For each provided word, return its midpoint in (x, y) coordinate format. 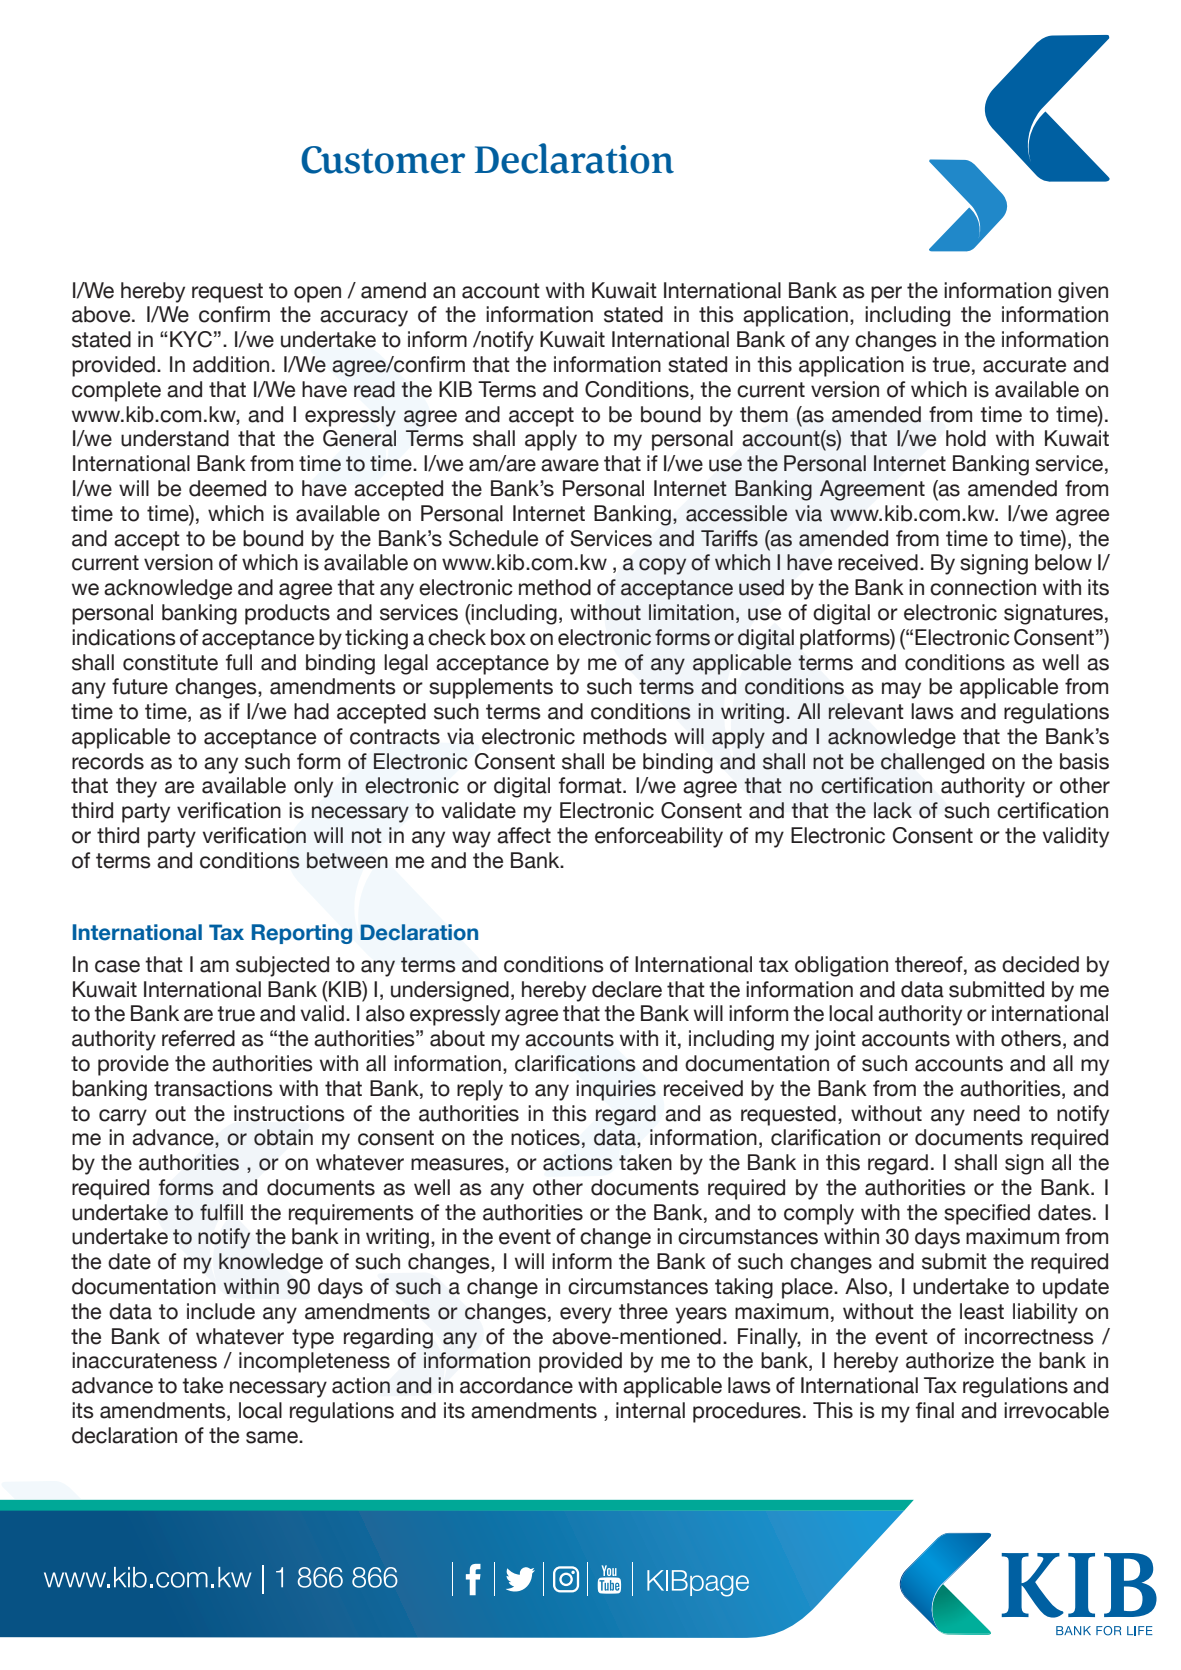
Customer (383, 160)
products (287, 614)
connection (983, 587)
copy (662, 566)
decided (1040, 964)
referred (198, 1038)
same (273, 1437)
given (1083, 292)
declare (627, 989)
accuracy (364, 318)
